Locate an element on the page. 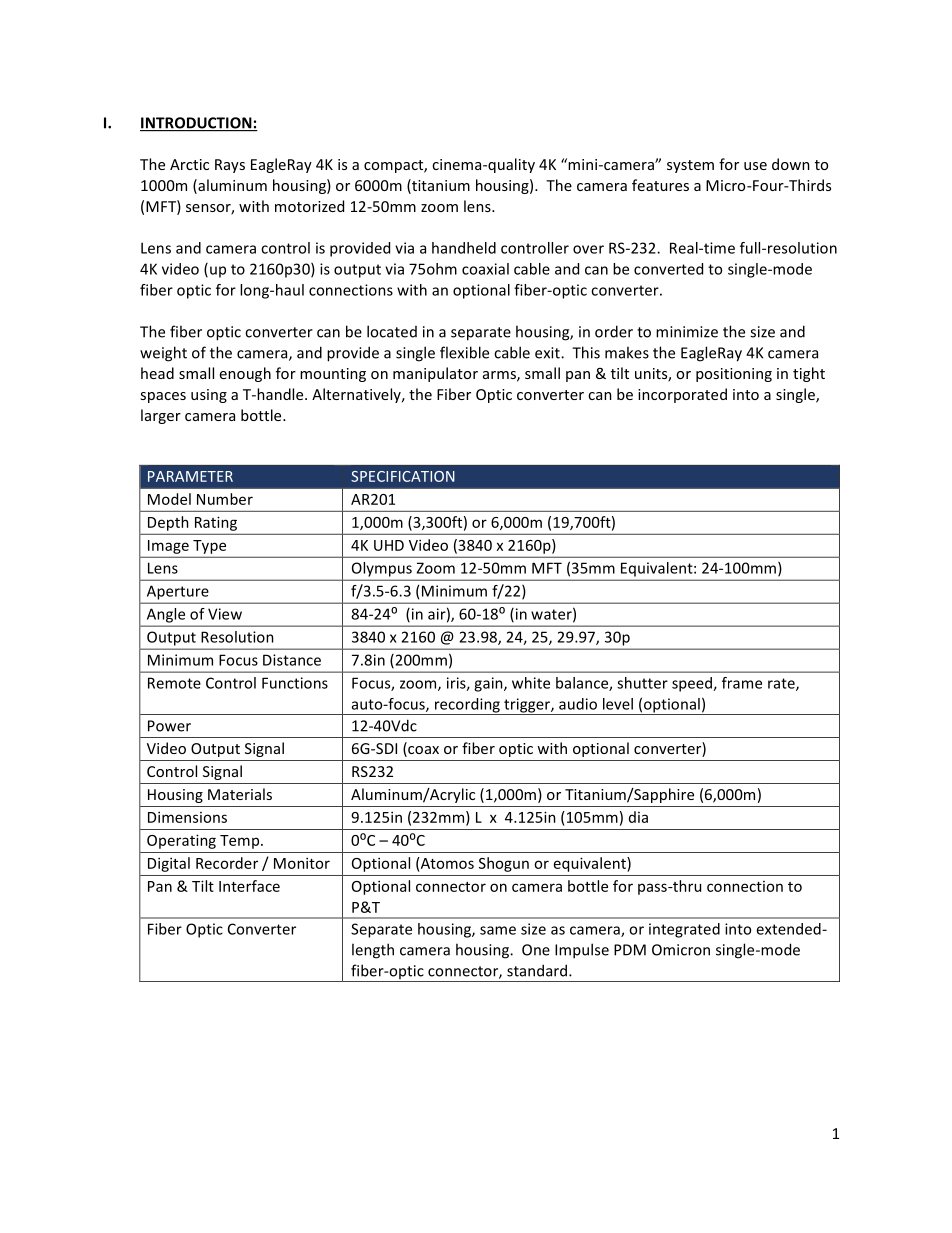  UHD is located at coordinates (389, 545).
